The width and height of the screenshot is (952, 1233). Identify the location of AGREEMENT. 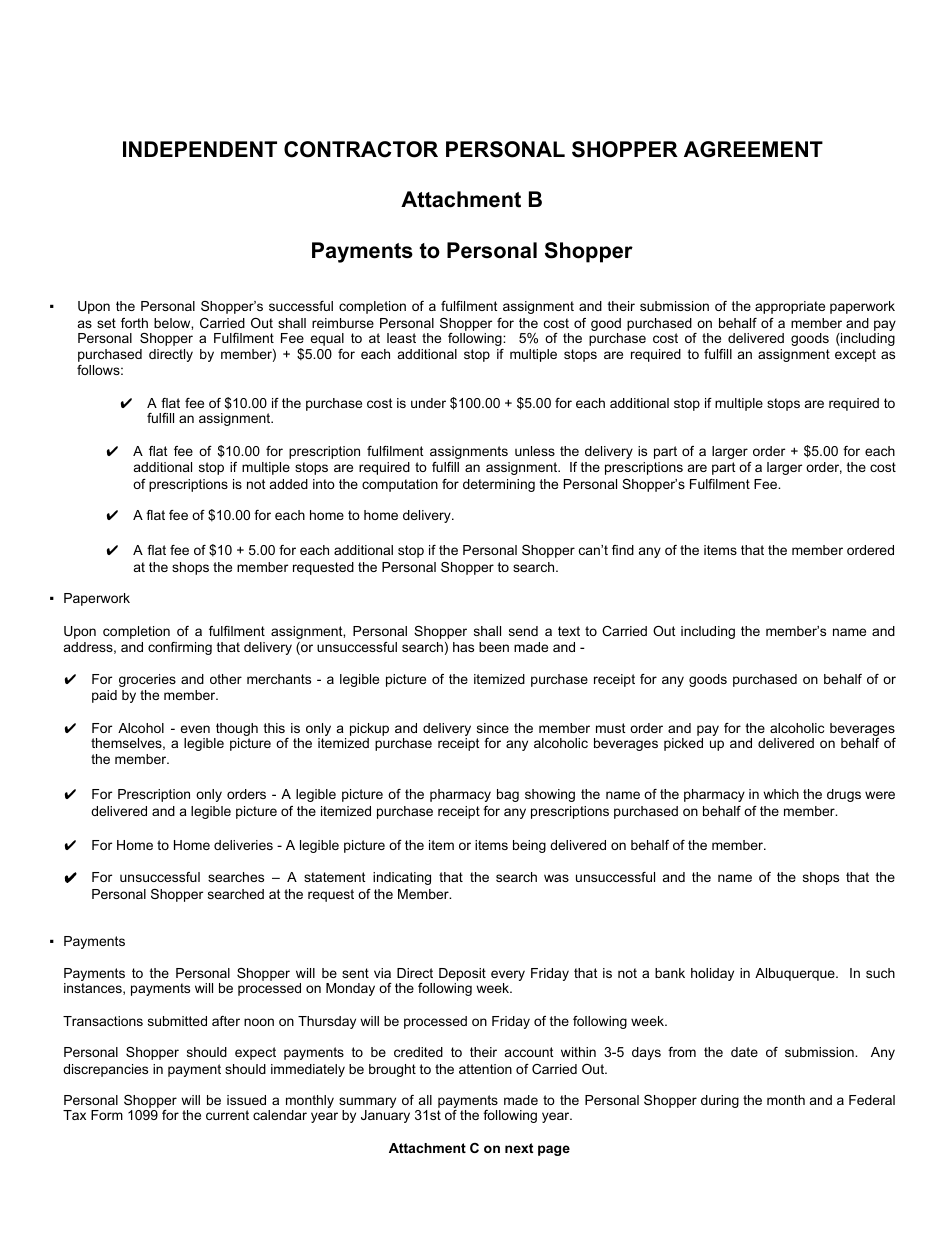
(753, 149).
